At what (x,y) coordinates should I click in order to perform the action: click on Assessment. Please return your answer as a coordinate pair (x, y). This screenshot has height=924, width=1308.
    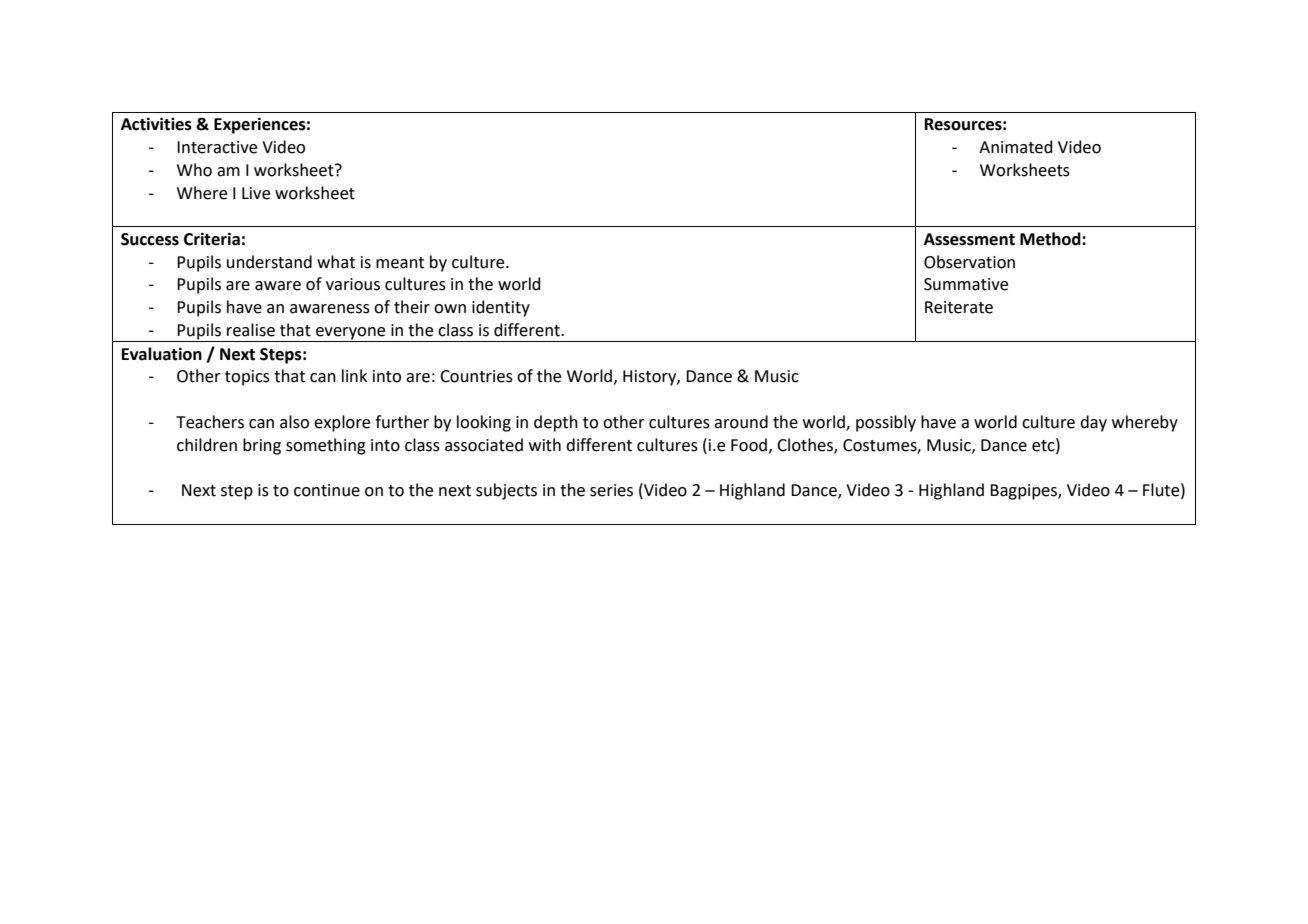
    Looking at the image, I should click on (969, 239).
